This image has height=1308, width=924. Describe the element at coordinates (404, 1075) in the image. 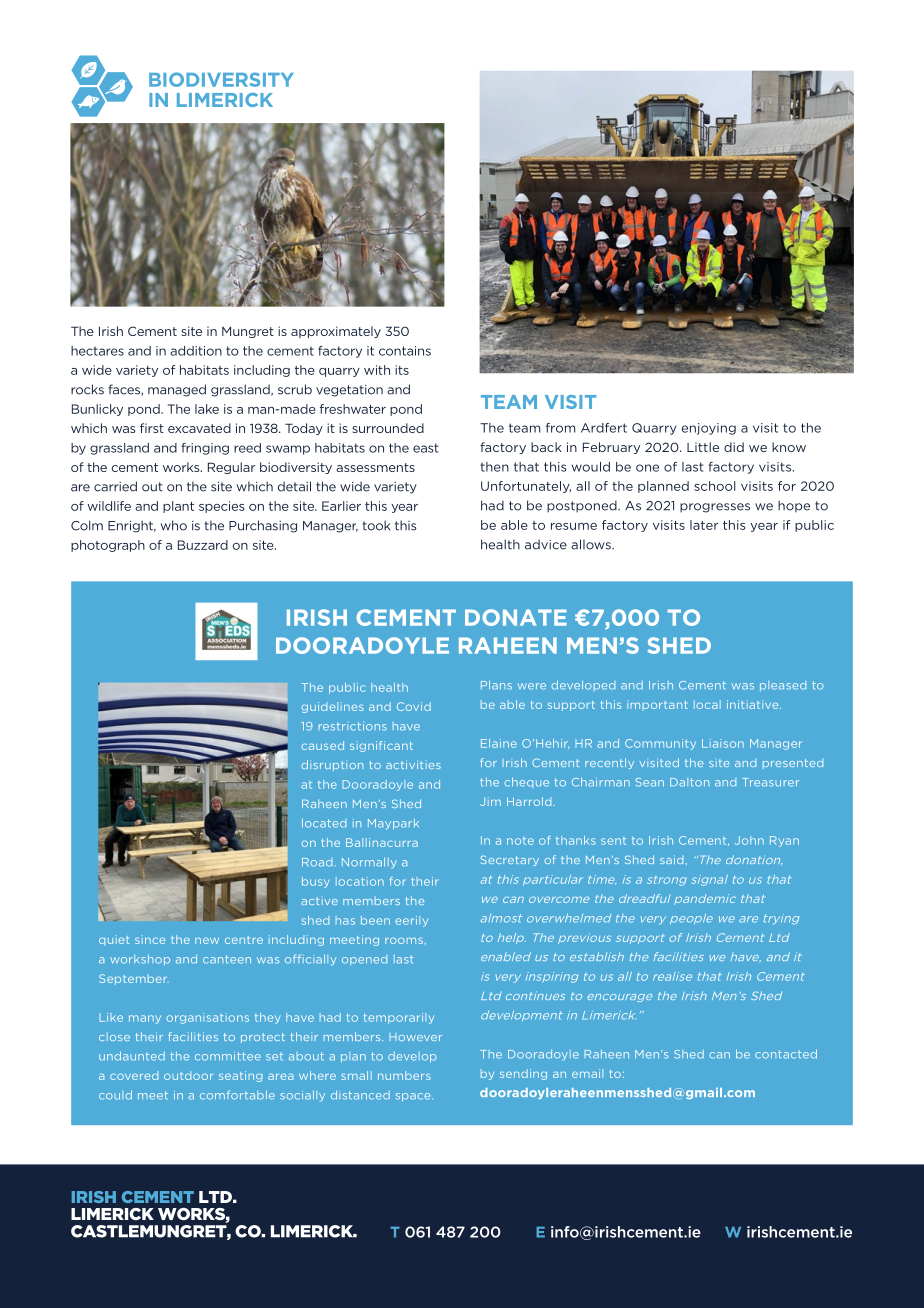

I see `numbers` at that location.
